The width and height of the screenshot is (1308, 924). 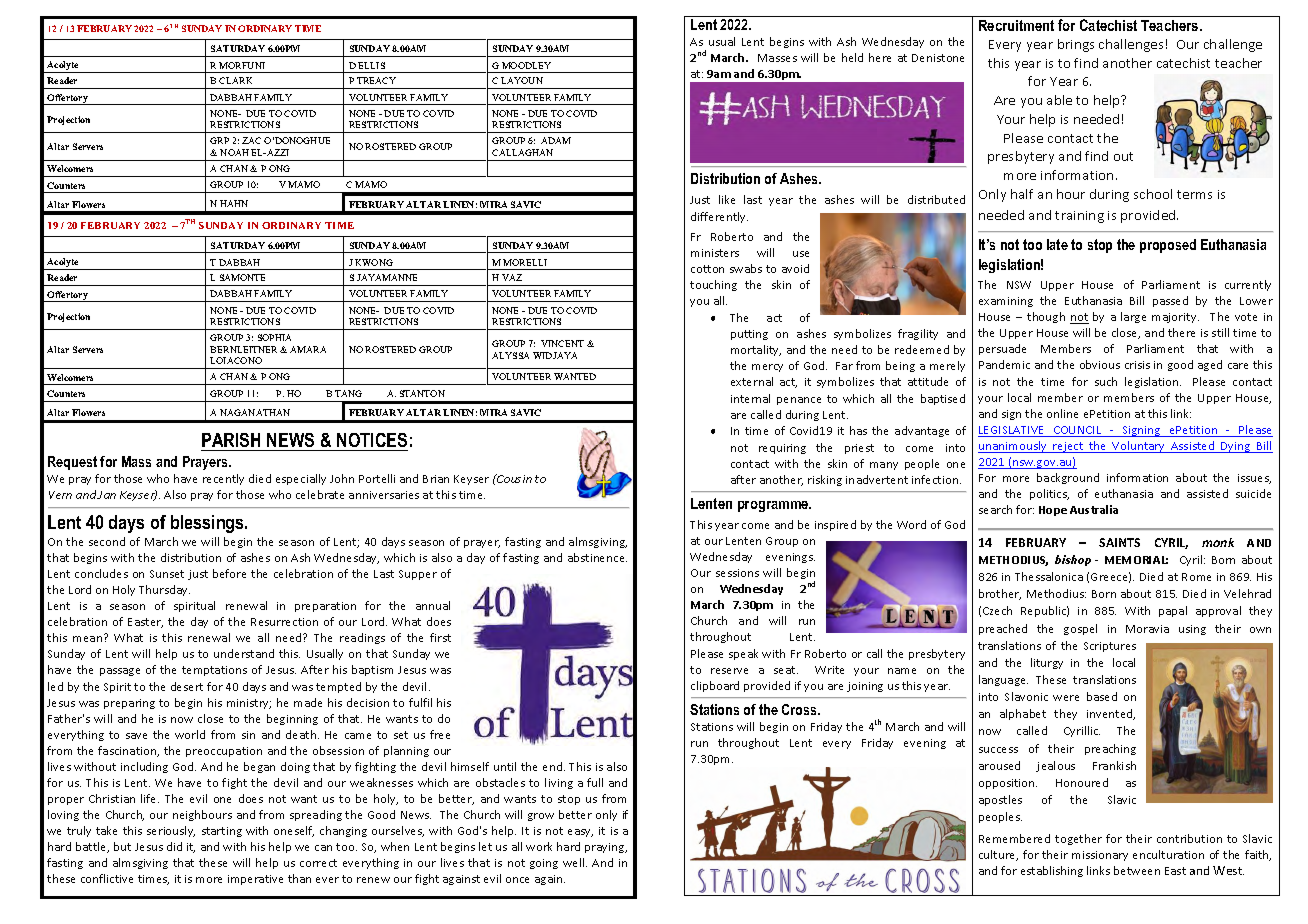 What do you see at coordinates (852, 57) in the screenshot?
I see `held` at bounding box center [852, 57].
